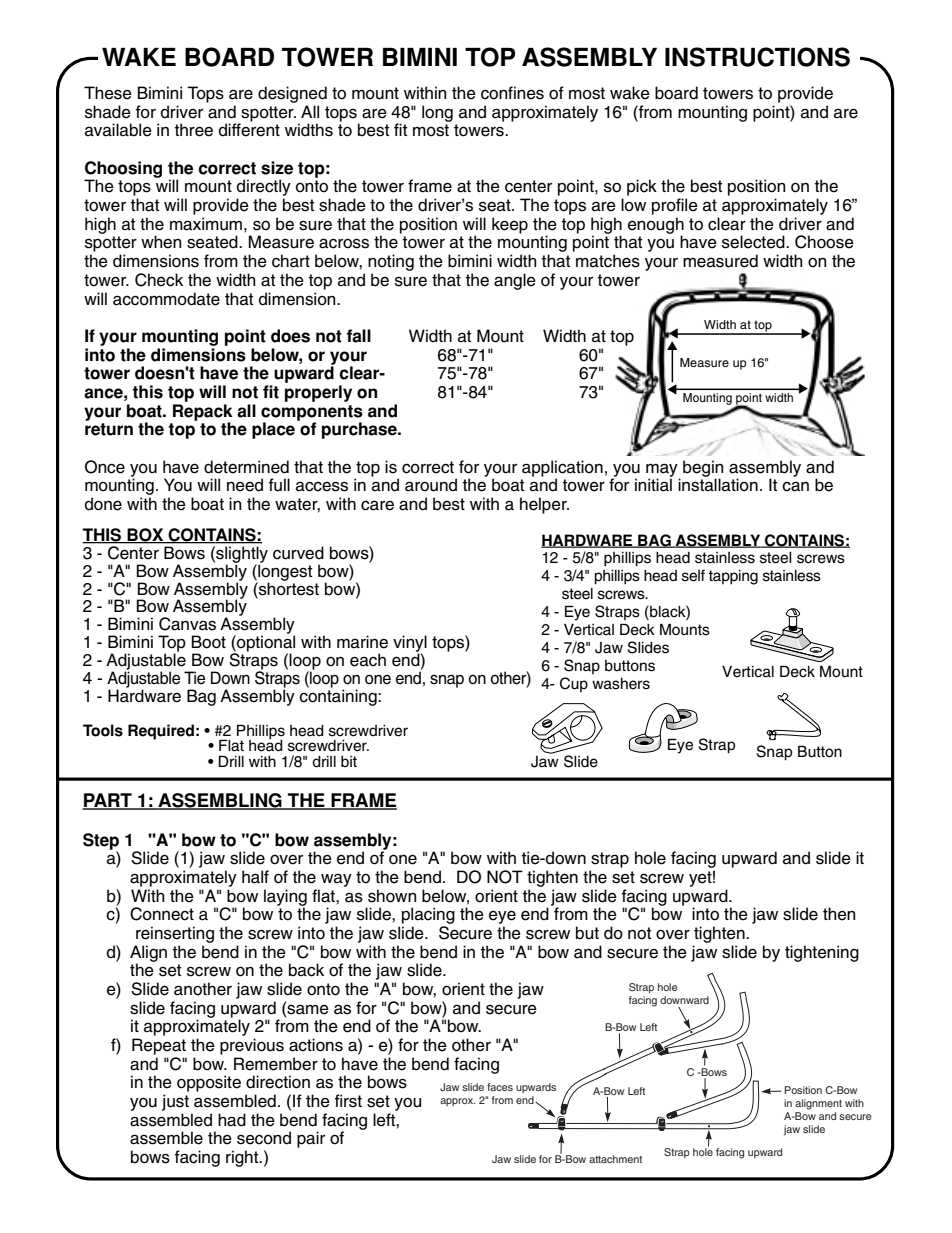  Describe the element at coordinates (512, 93) in the image. I see `confines` at that location.
